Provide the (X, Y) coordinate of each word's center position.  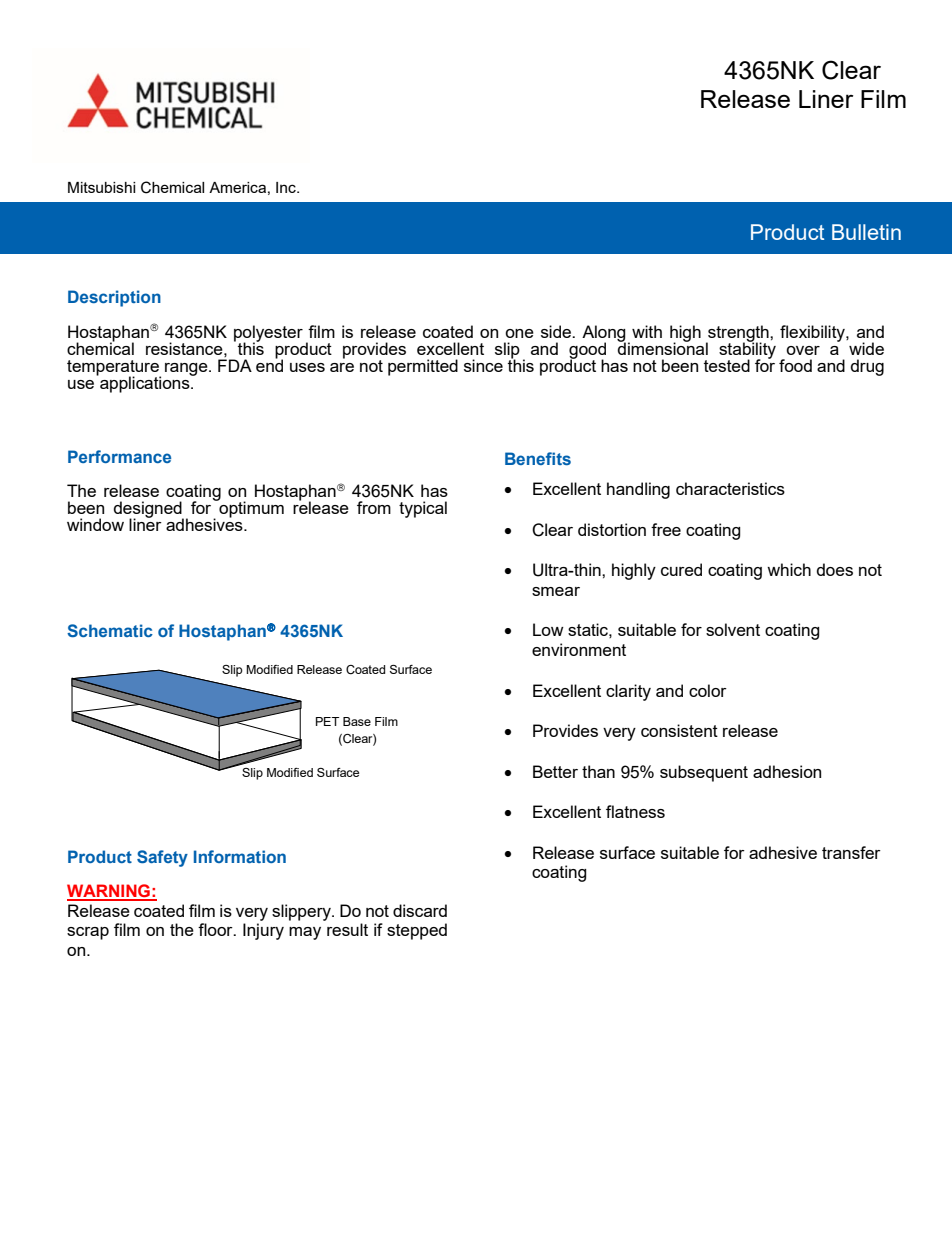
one (519, 333)
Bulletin (866, 232)
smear (556, 591)
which (789, 569)
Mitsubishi (101, 187)
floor (216, 929)
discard (420, 910)
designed (149, 510)
